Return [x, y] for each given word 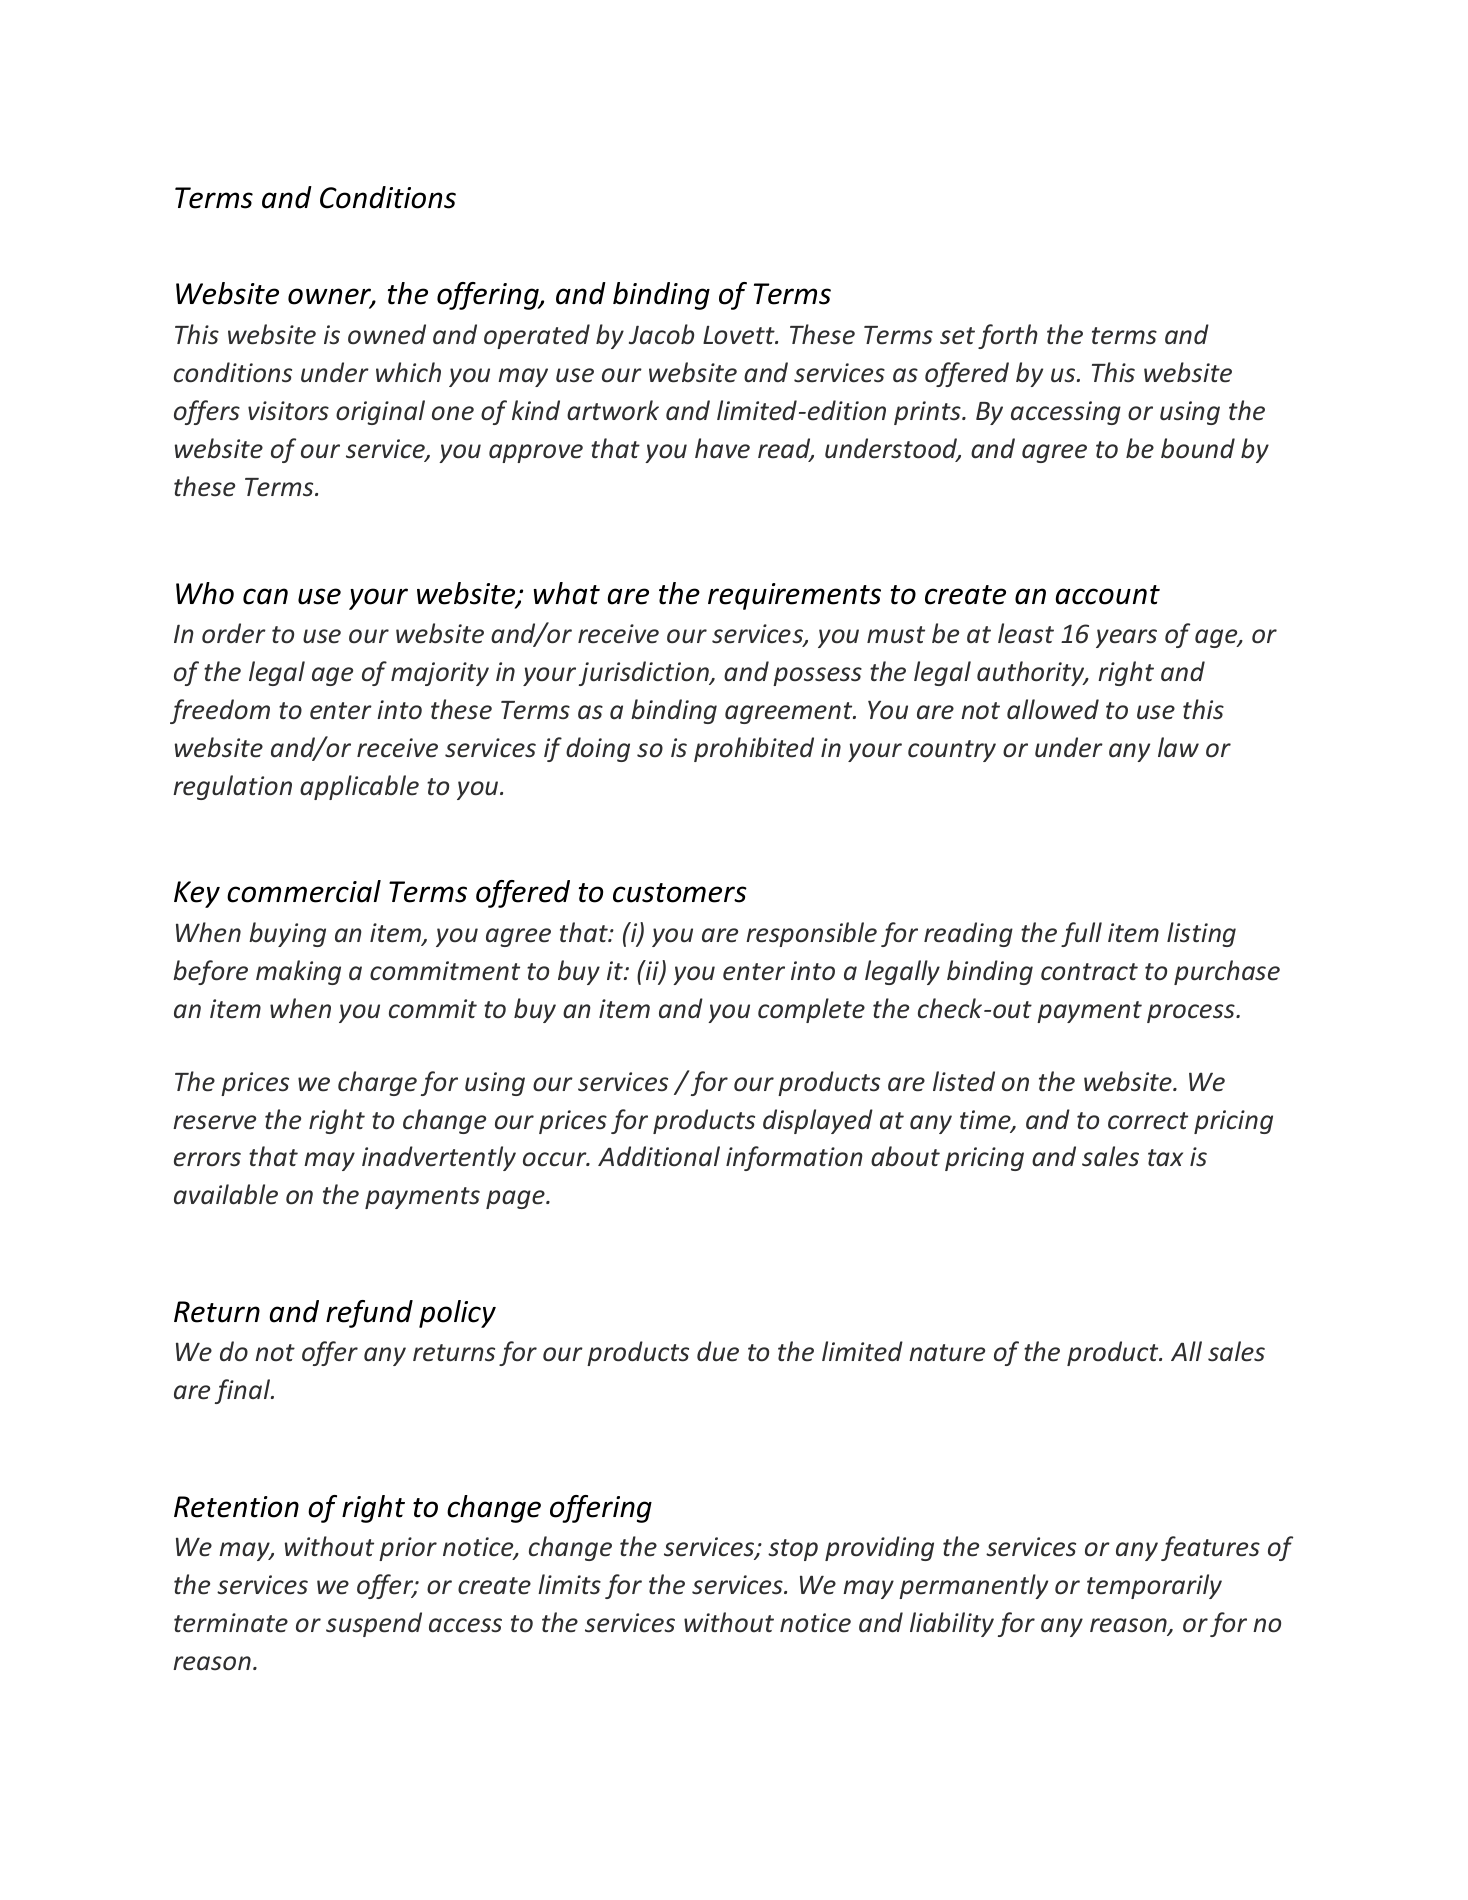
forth [1008, 336]
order [234, 633]
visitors [288, 411]
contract [1089, 972]
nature [947, 1353]
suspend [374, 1624]
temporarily [1154, 1586]
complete [811, 1010]
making [298, 972]
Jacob [661, 334]
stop [793, 1550]
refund [369, 1314]
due [718, 1351]
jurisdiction [645, 673]
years [1126, 638]
